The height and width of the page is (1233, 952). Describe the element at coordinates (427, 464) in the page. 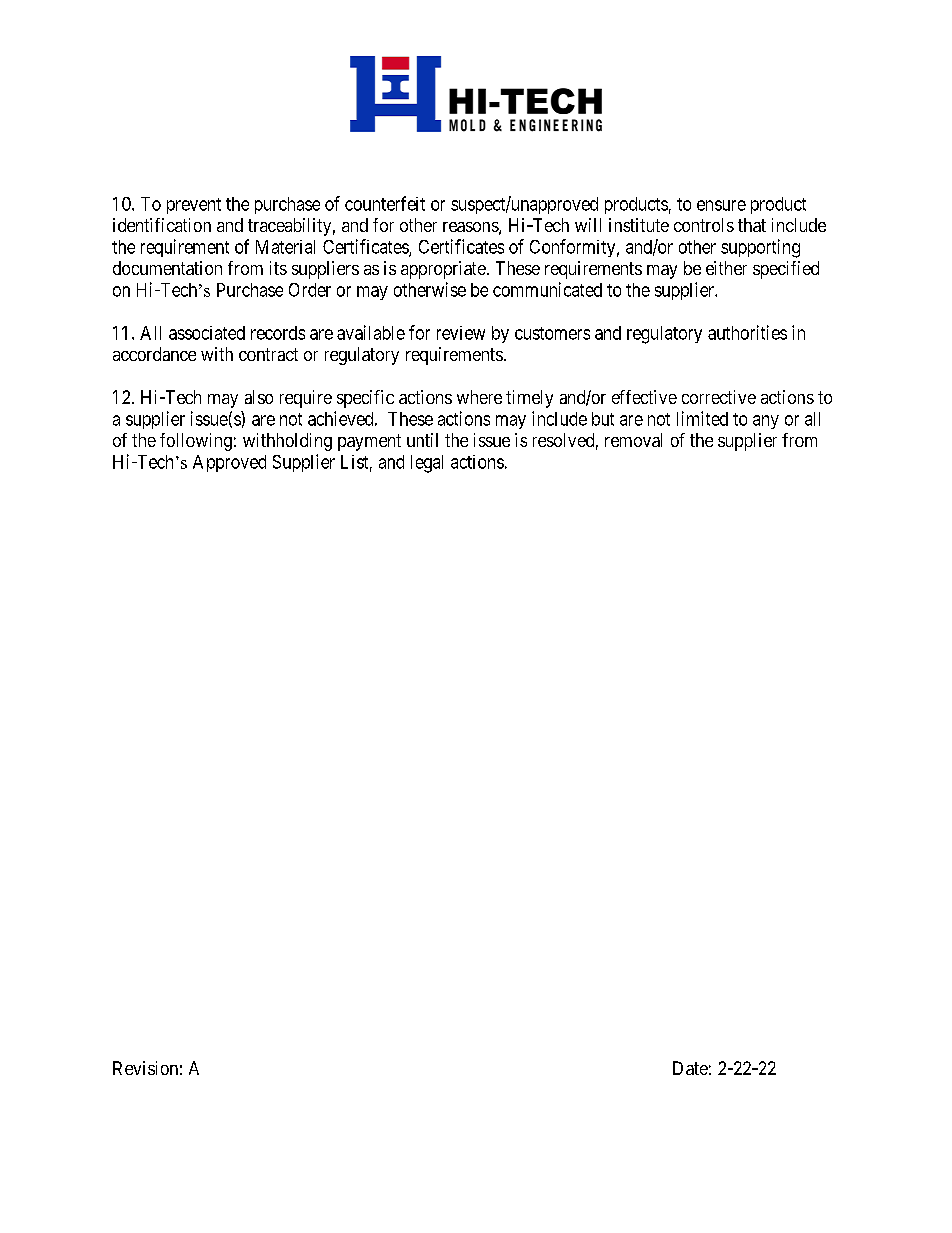

I see `legal` at that location.
